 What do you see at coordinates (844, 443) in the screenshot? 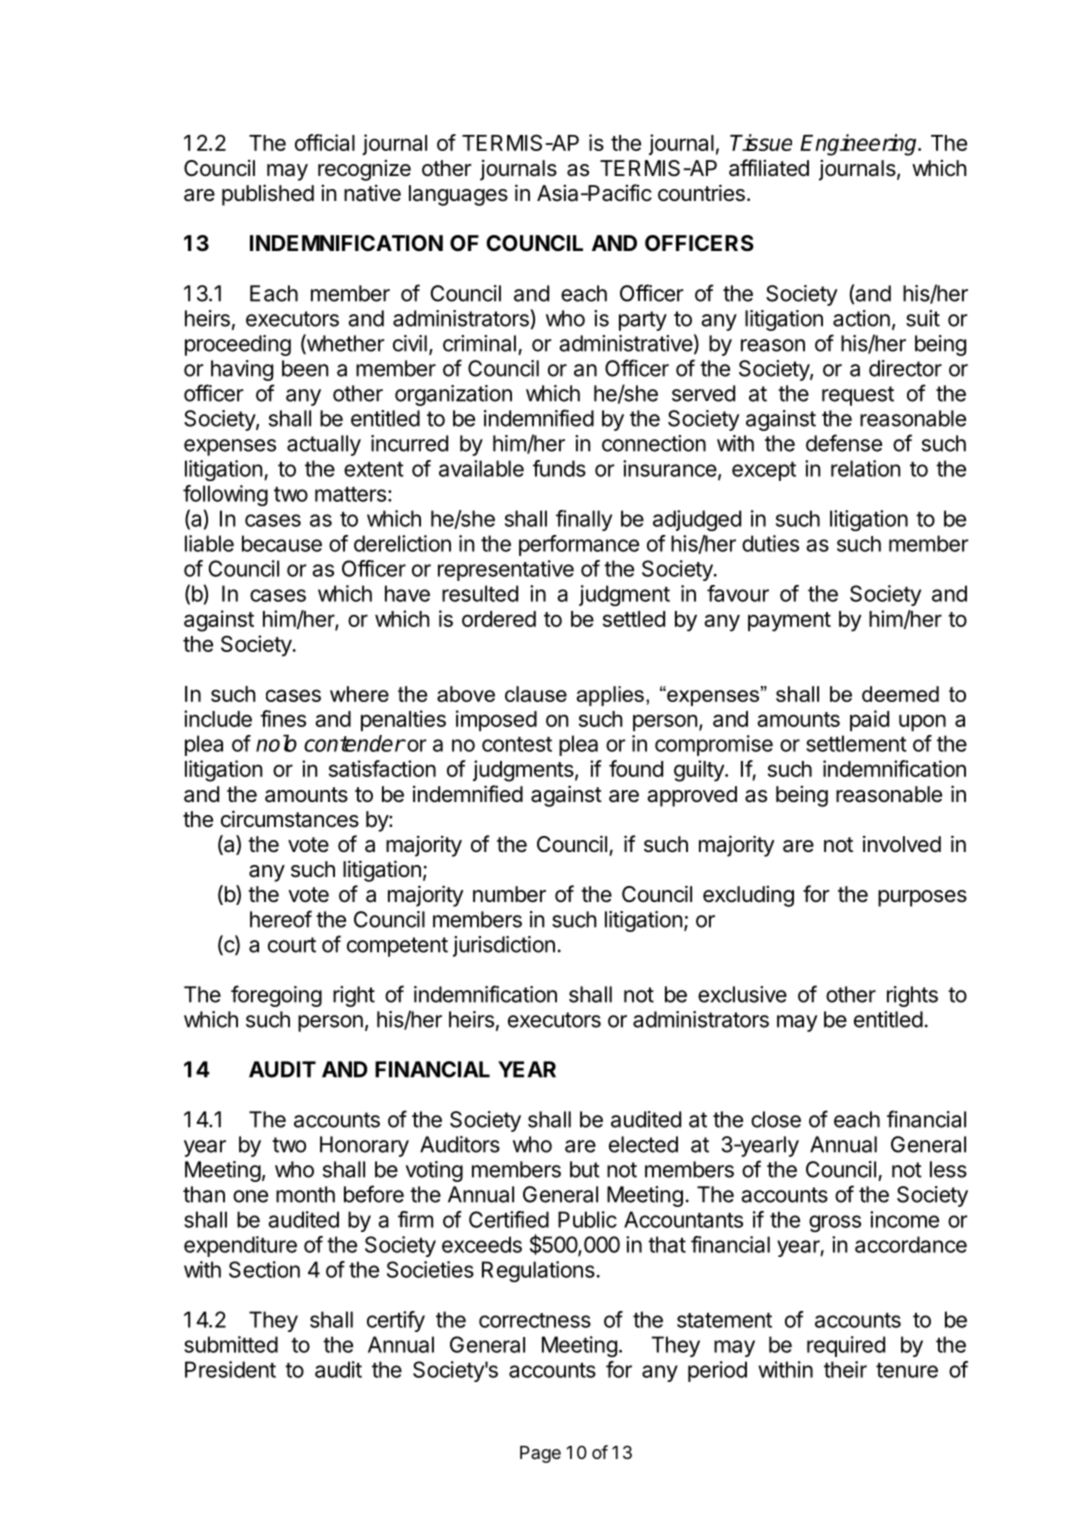
I see `defense` at bounding box center [844, 443].
